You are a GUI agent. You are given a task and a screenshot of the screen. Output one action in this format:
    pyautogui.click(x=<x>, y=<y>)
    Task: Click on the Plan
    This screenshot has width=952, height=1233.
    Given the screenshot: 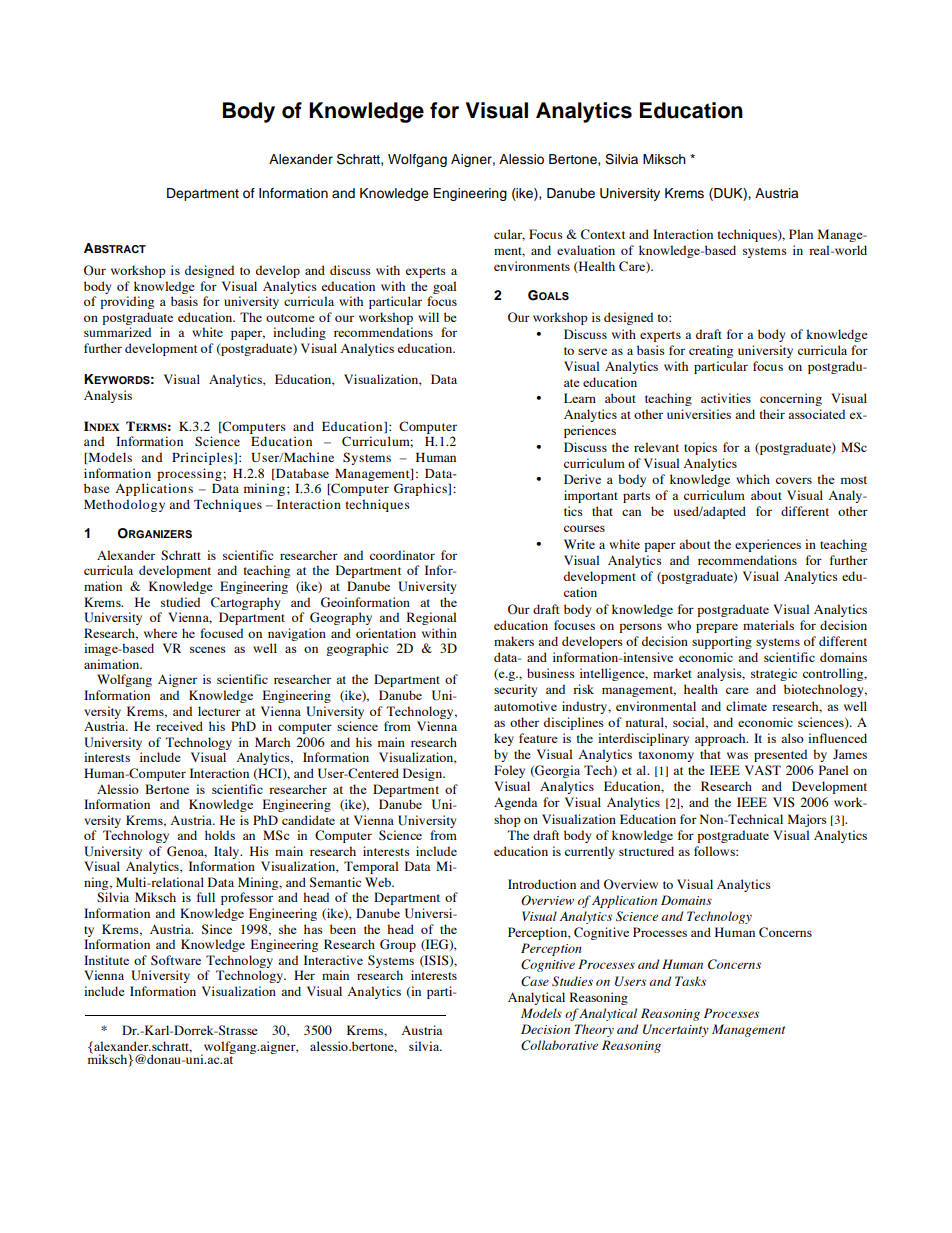 What is the action you would take?
    pyautogui.click(x=801, y=234)
